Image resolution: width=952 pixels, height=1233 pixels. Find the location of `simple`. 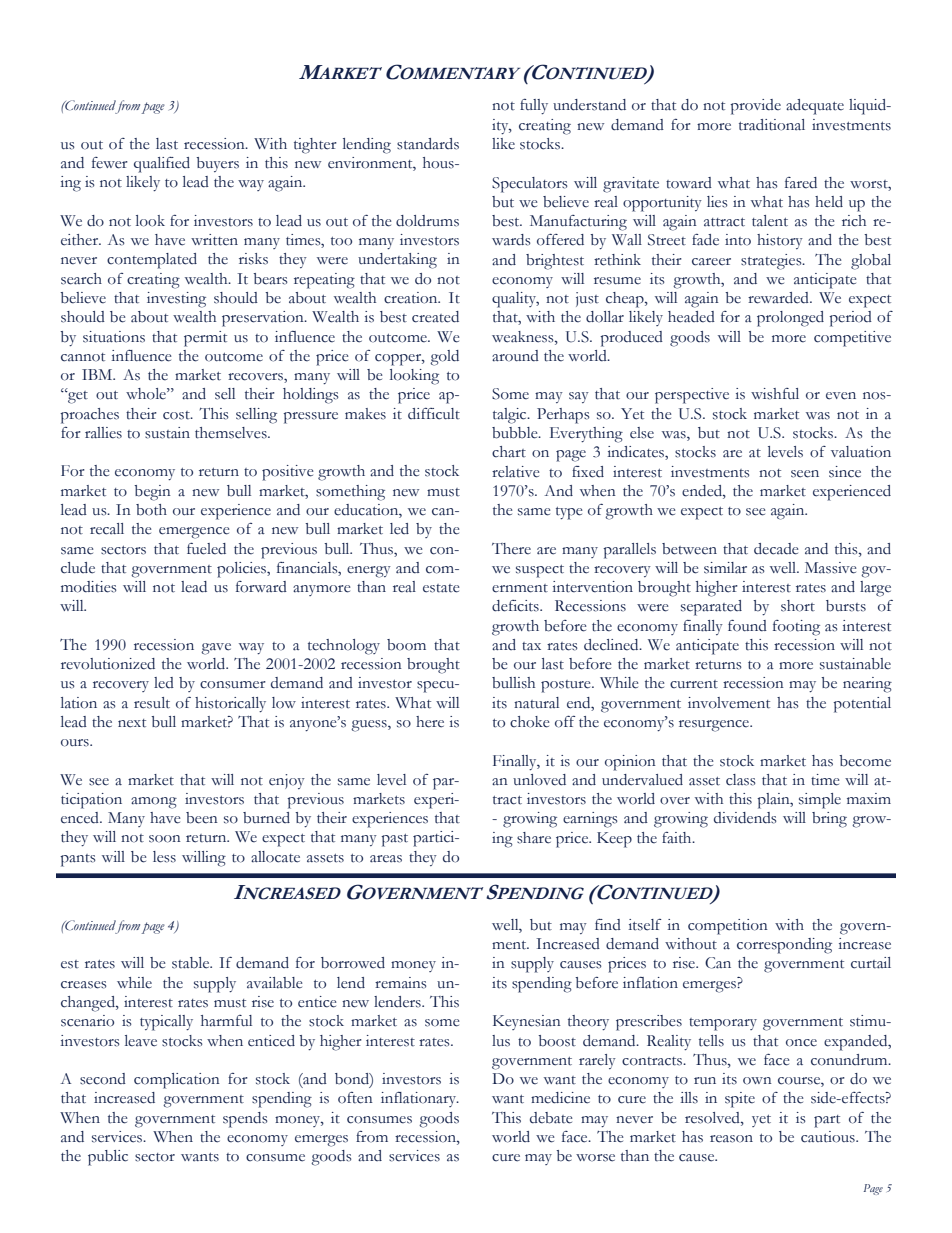

simple is located at coordinates (820, 801).
